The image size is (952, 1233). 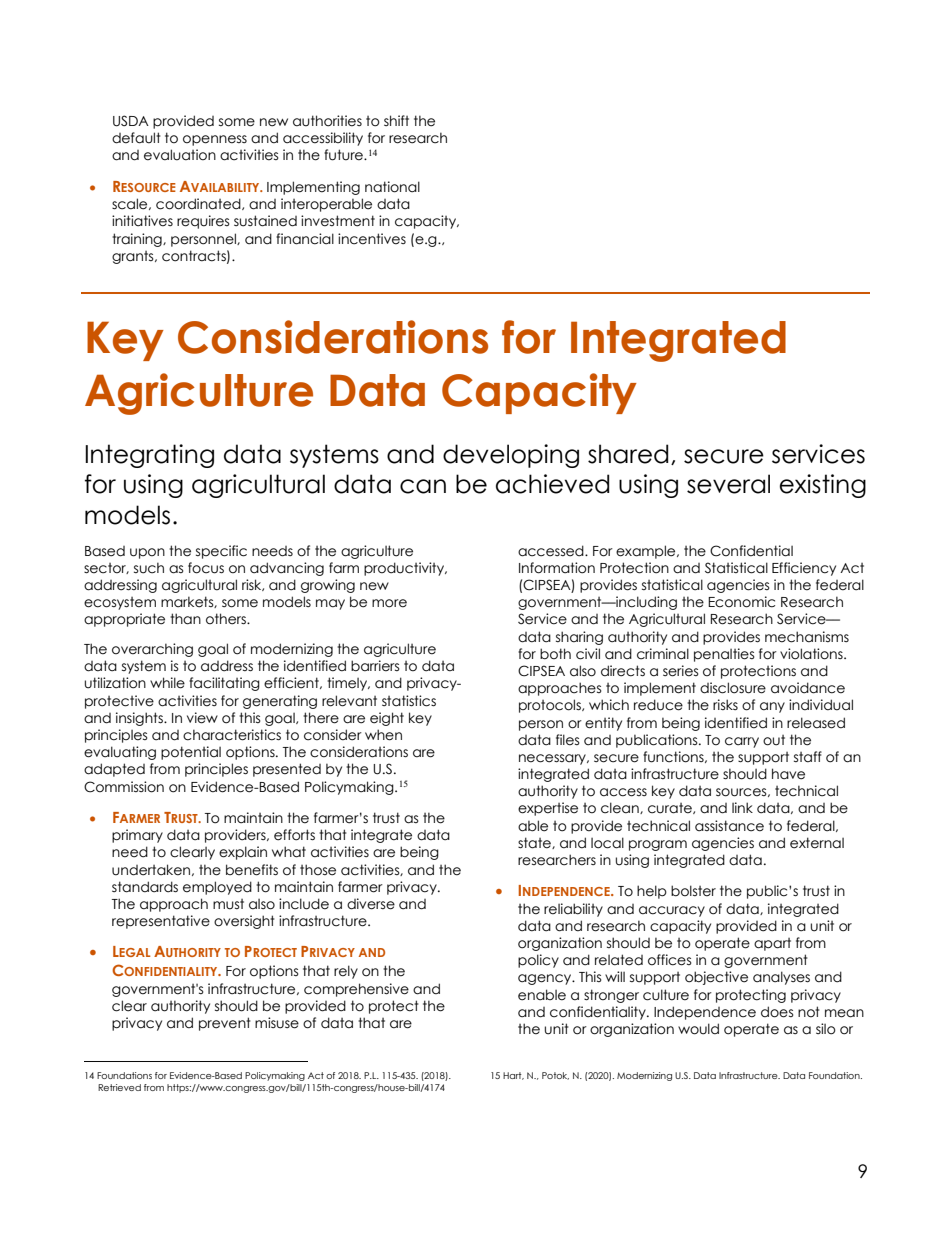 I want to click on national, so click(x=392, y=187).
